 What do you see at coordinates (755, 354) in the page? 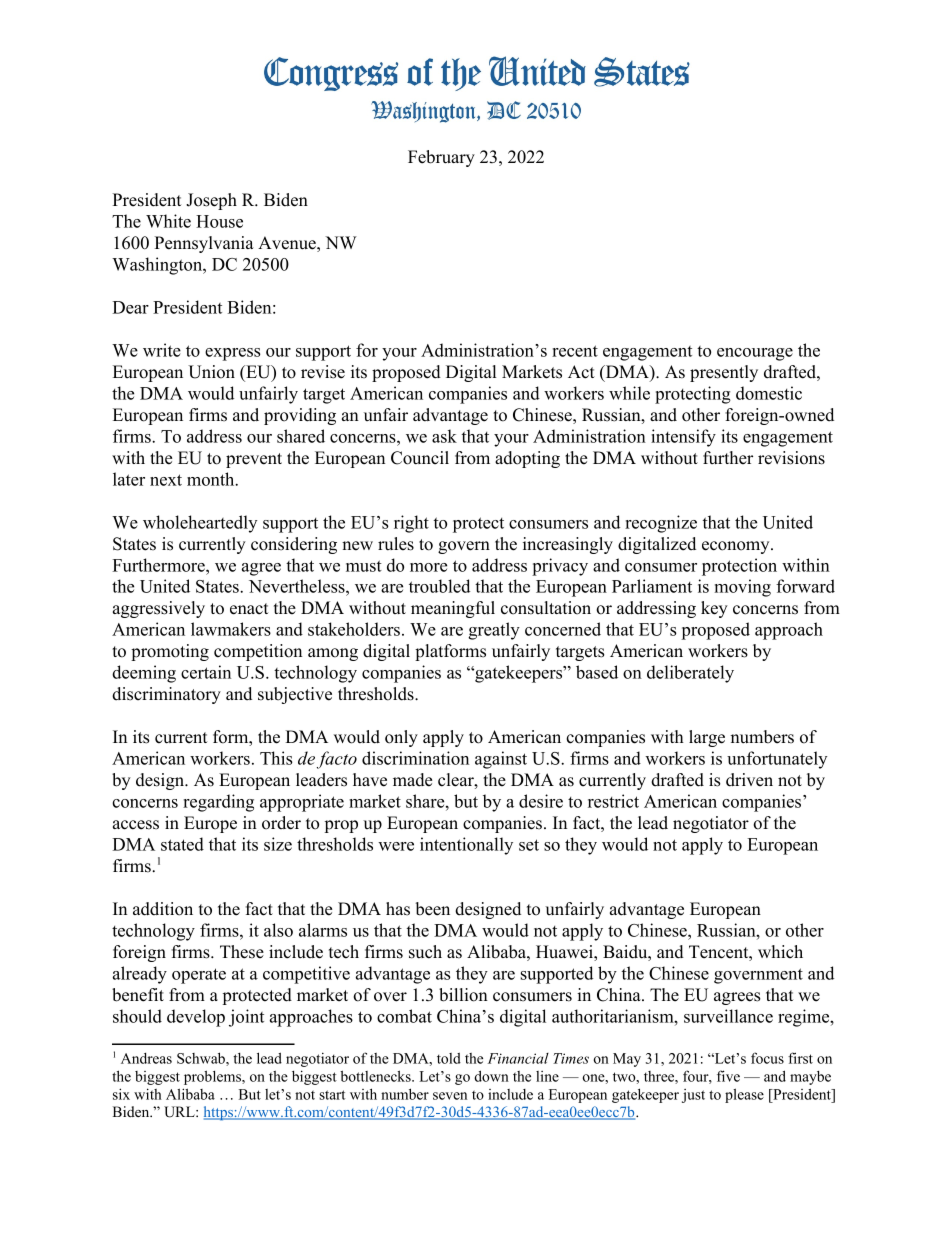
I see `encourage` at bounding box center [755, 354].
